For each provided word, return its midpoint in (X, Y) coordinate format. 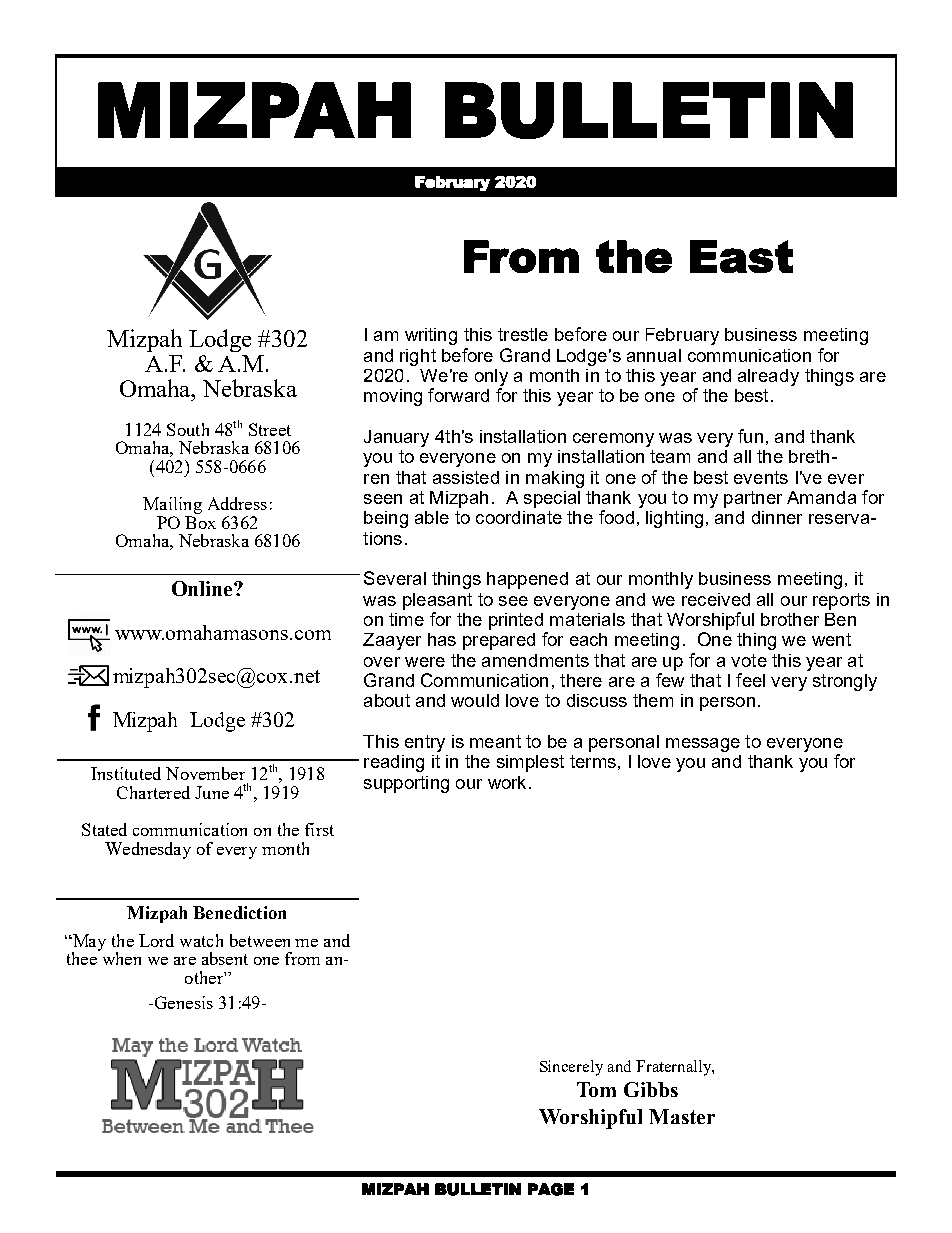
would (475, 700)
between (260, 940)
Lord (156, 940)
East (741, 256)
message (703, 745)
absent (225, 958)
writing (431, 336)
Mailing (172, 507)
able (432, 517)
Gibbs (651, 1089)
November (205, 773)
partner (753, 499)
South (188, 429)
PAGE (551, 1189)
